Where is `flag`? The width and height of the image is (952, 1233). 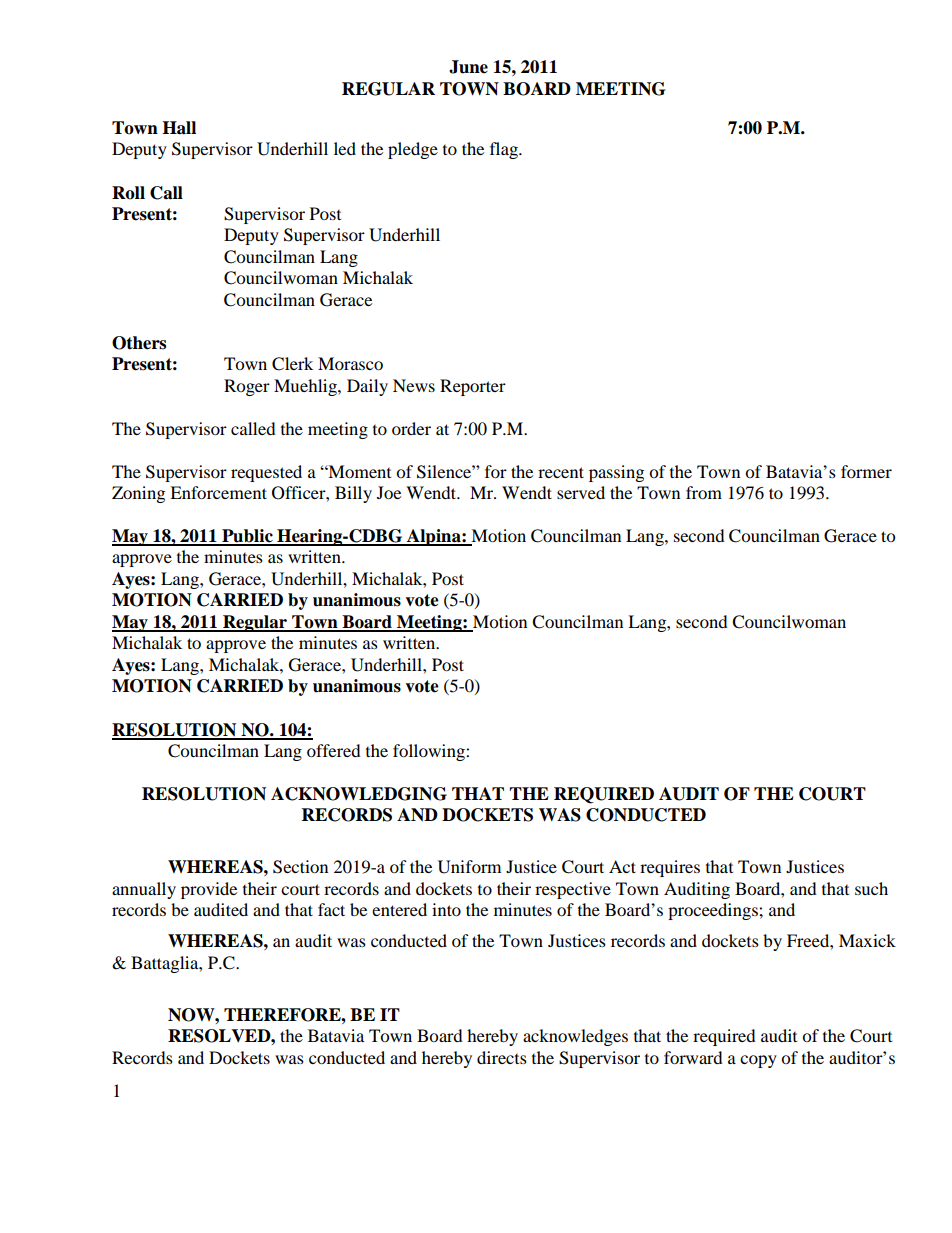
flag is located at coordinates (505, 150).
